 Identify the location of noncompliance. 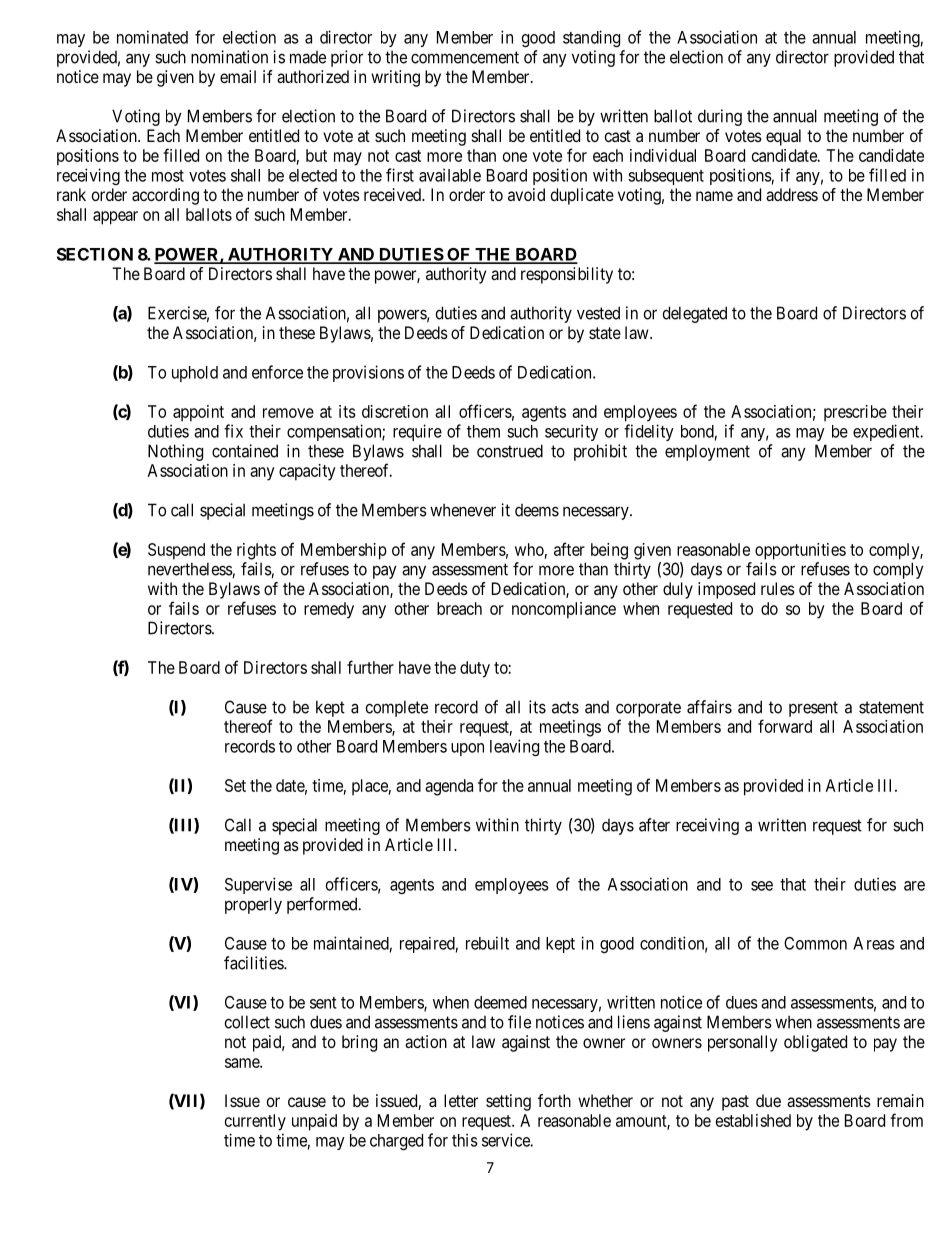
(564, 610).
